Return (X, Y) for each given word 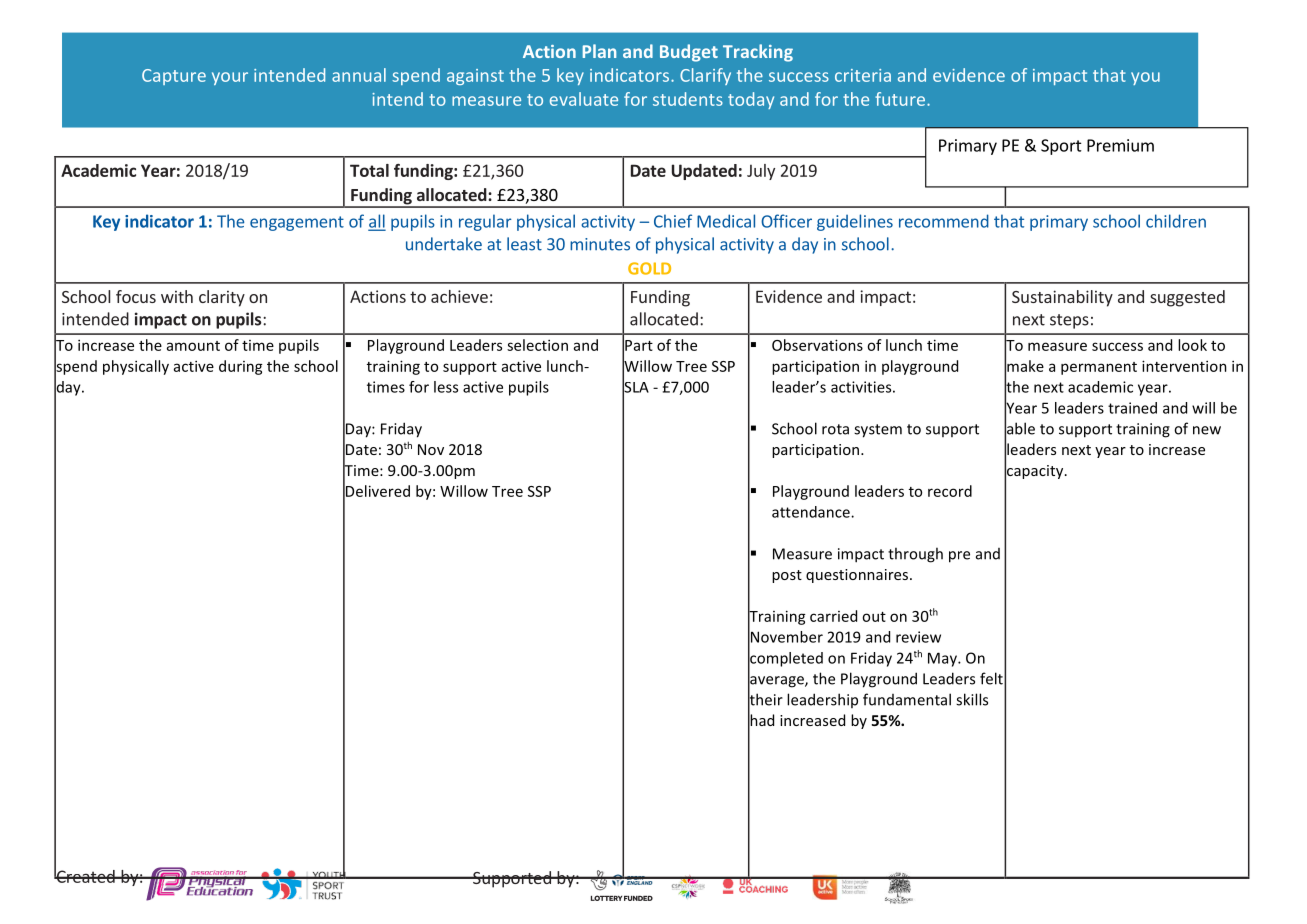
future (901, 99)
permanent (1099, 368)
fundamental (907, 699)
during (241, 367)
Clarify (705, 76)
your (230, 78)
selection (537, 345)
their (765, 699)
